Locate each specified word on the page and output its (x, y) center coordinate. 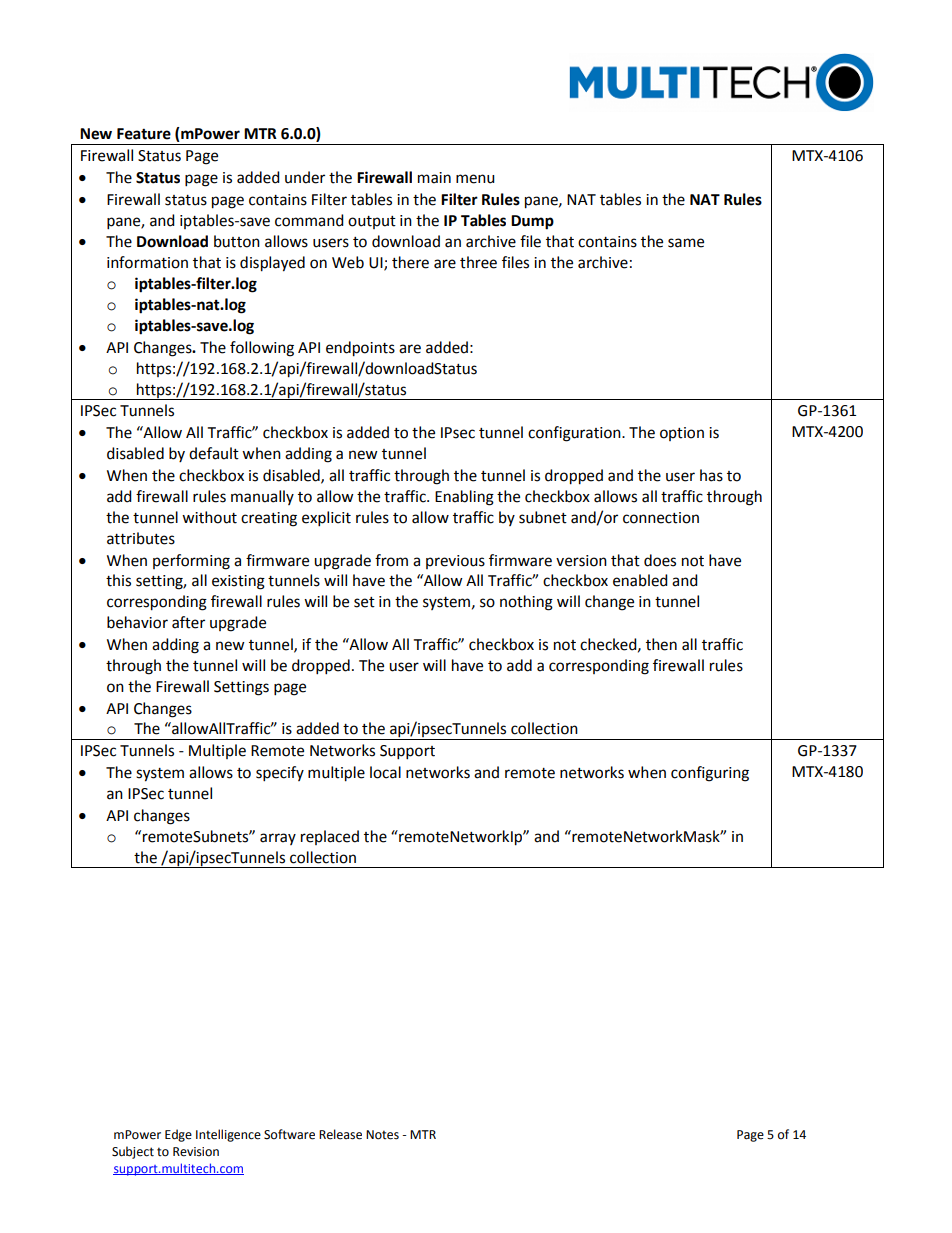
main (434, 178)
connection (661, 518)
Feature (144, 134)
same (686, 243)
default (214, 453)
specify (280, 774)
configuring (710, 774)
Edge (178, 1135)
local (385, 772)
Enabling (464, 498)
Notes (382, 1135)
